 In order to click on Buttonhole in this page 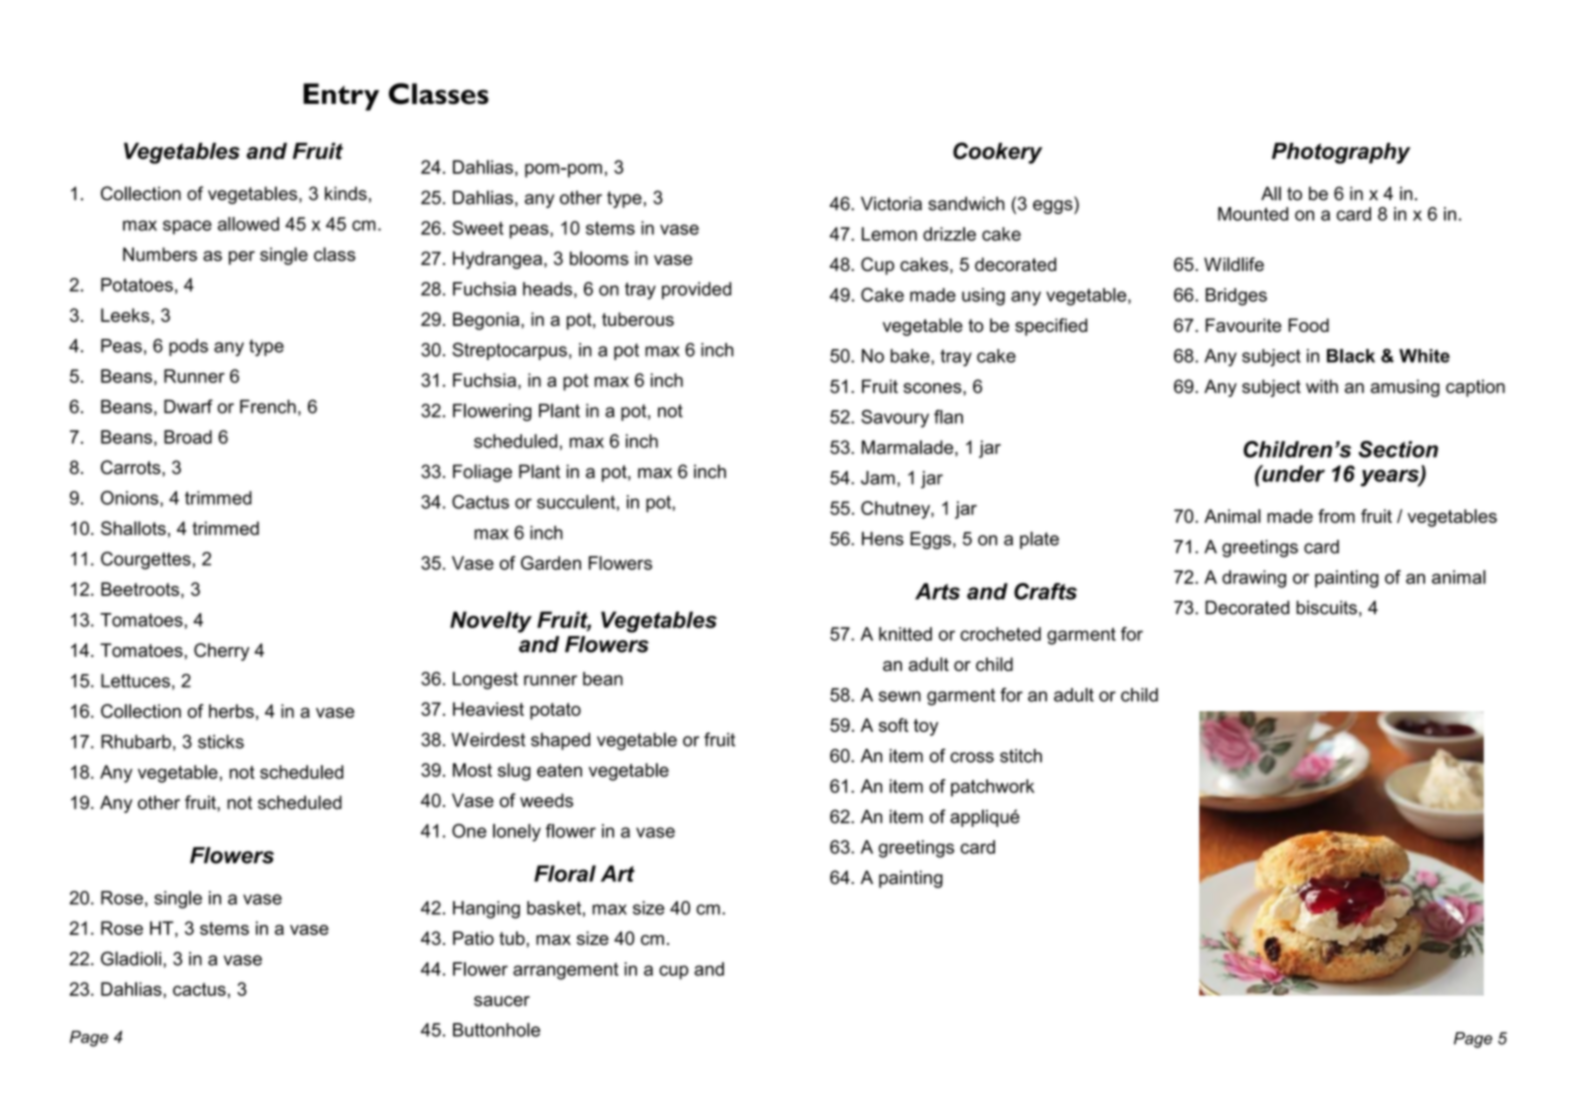, I will do `click(496, 1030)`.
